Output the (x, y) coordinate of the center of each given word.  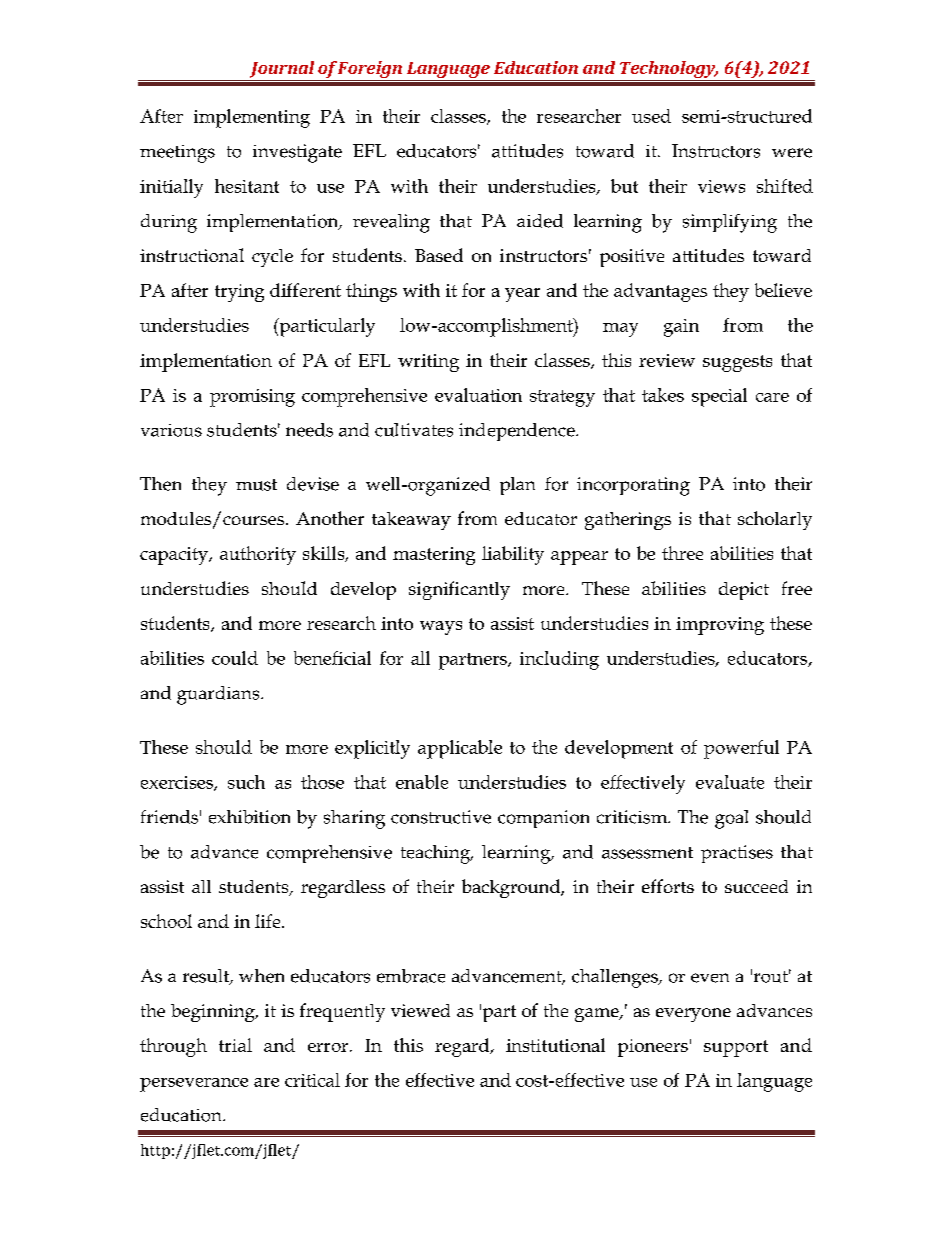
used (651, 116)
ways (441, 628)
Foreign (370, 71)
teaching (437, 854)
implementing (252, 118)
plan (517, 486)
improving (720, 626)
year (522, 295)
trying (239, 293)
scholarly (775, 520)
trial (235, 1045)
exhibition (249, 817)
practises (737, 854)
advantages (660, 292)
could (235, 658)
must (256, 485)
